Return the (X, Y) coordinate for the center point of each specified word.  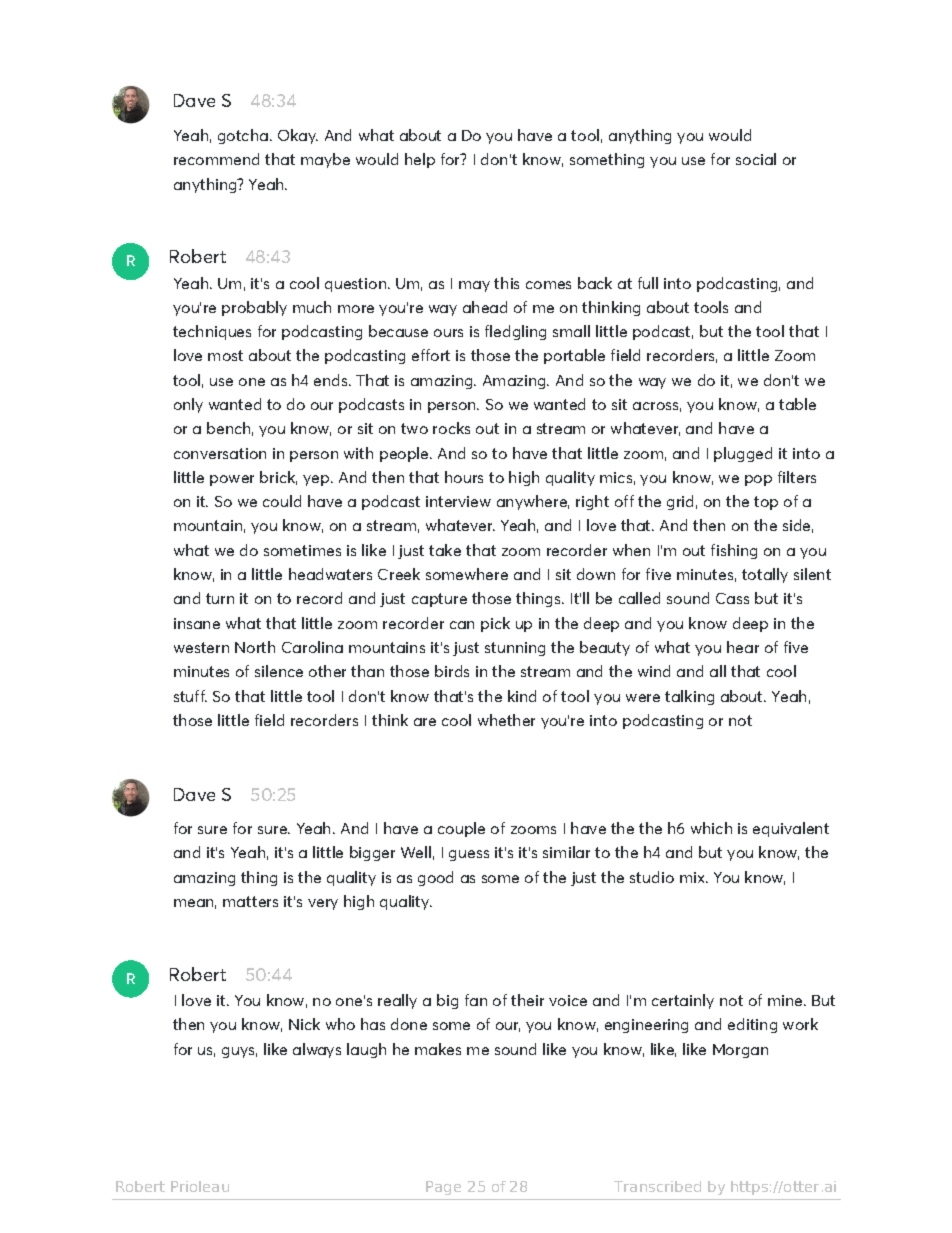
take (445, 550)
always (317, 1050)
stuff (190, 696)
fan (476, 1000)
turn (220, 598)
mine (786, 1000)
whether (506, 720)
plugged (743, 454)
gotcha (243, 136)
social (756, 159)
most (225, 355)
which (711, 828)
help (420, 160)
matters (250, 901)
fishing (734, 551)
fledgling (515, 332)
